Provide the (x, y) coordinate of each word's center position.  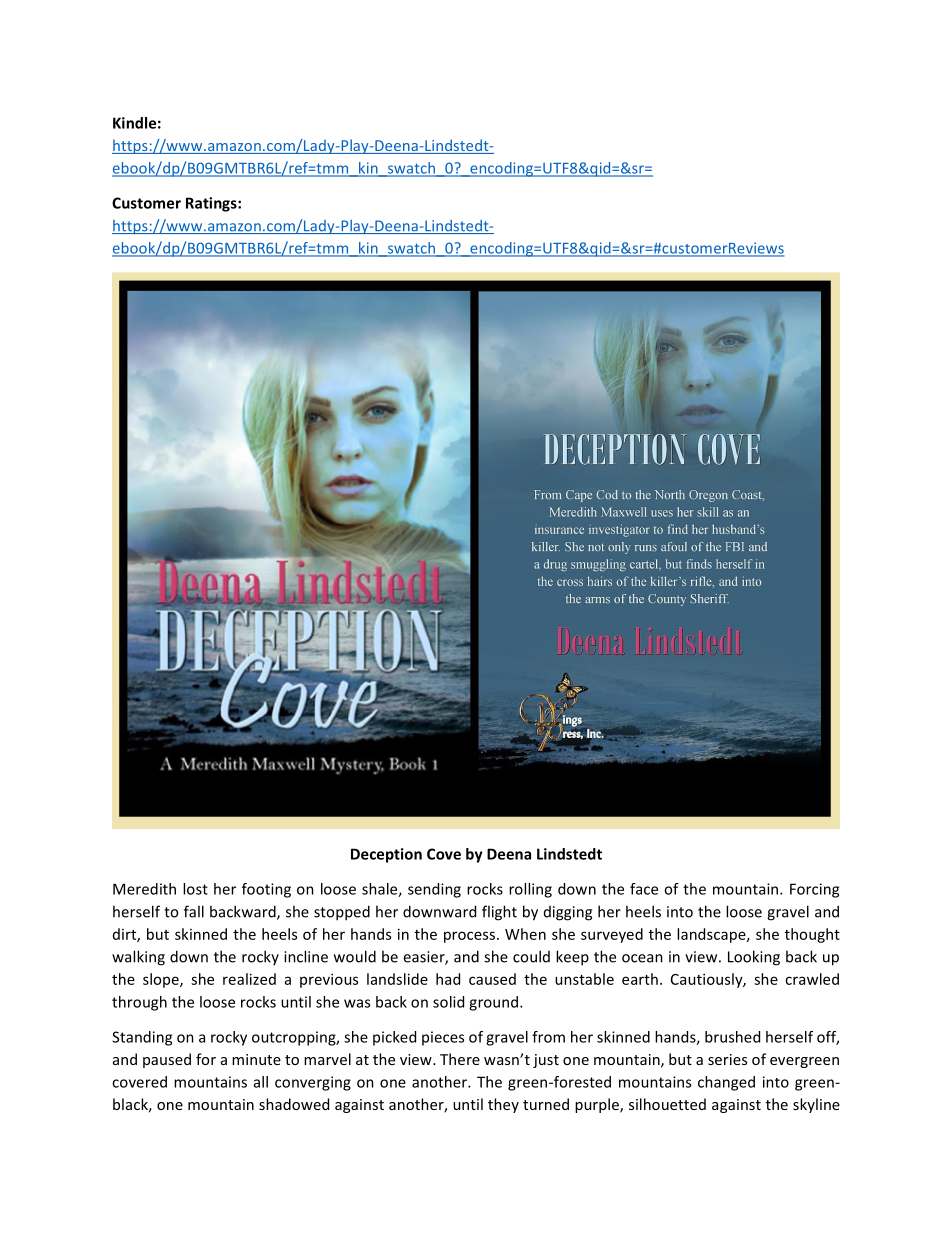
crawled (812, 979)
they (503, 1105)
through (139, 1003)
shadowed (294, 1104)
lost (195, 889)
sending (434, 890)
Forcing (814, 890)
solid (448, 1002)
